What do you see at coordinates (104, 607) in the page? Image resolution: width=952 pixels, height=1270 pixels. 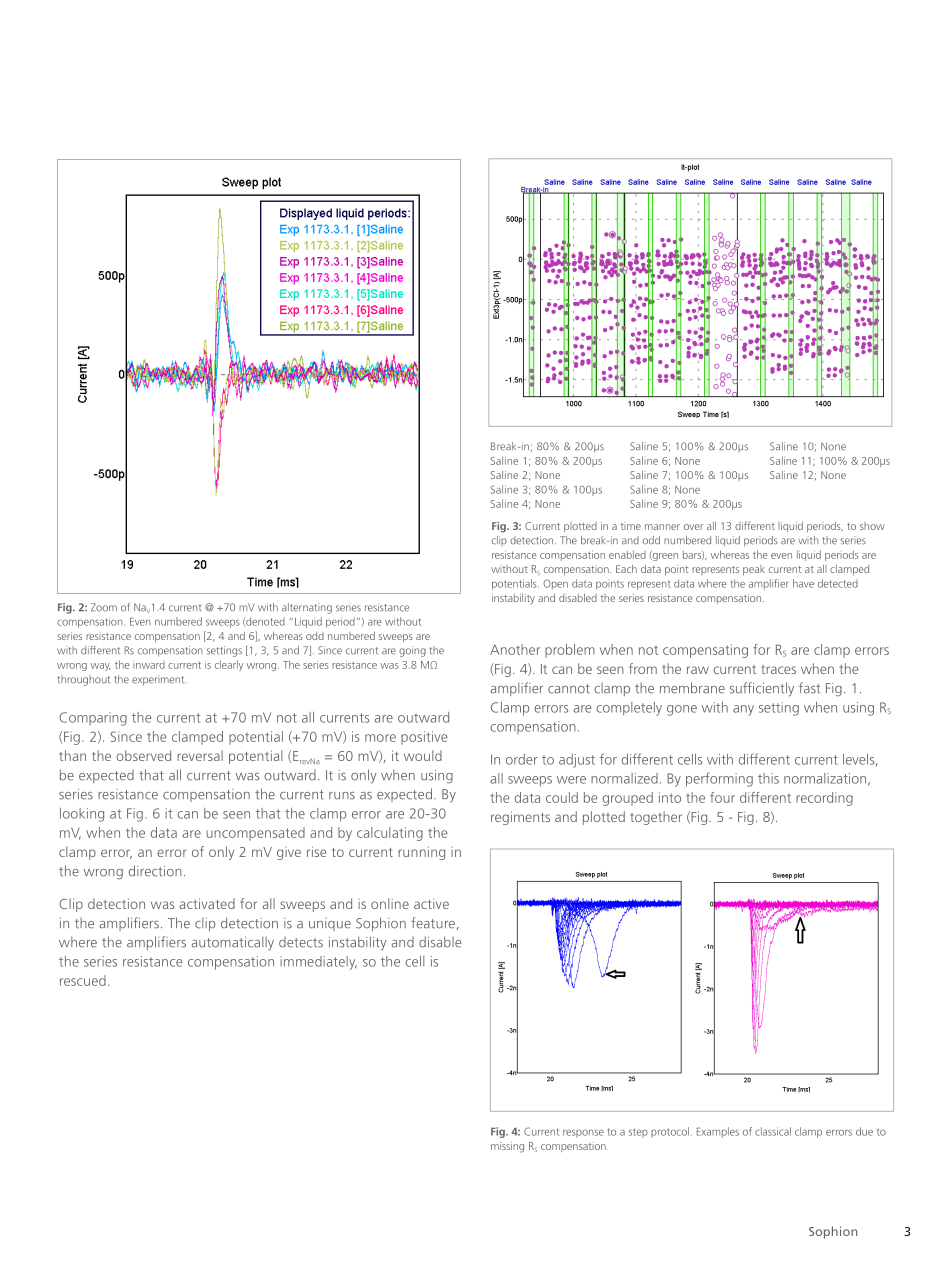 I see `Zoom` at bounding box center [104, 607].
